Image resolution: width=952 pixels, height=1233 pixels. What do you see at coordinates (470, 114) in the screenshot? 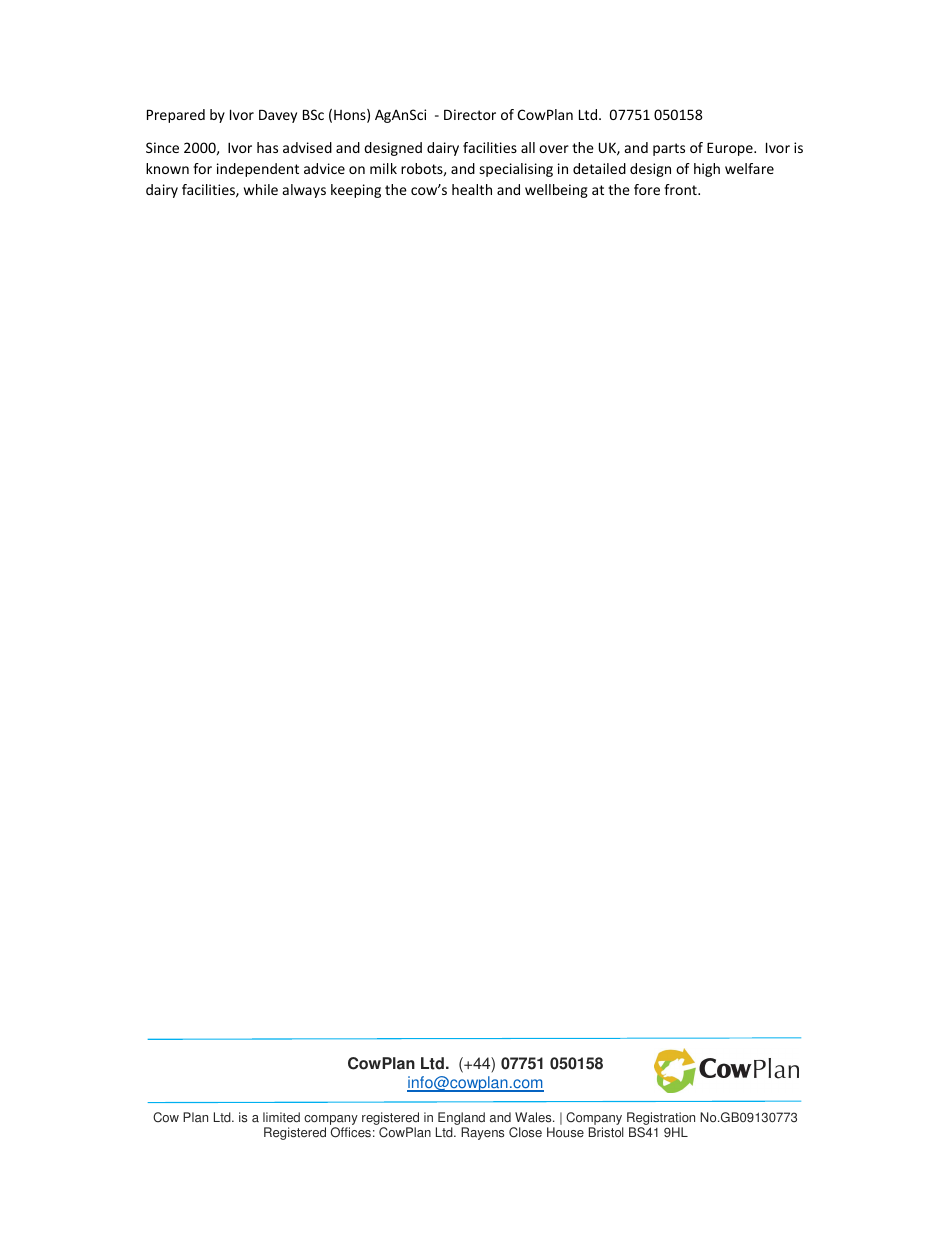
I see `Director` at bounding box center [470, 114].
